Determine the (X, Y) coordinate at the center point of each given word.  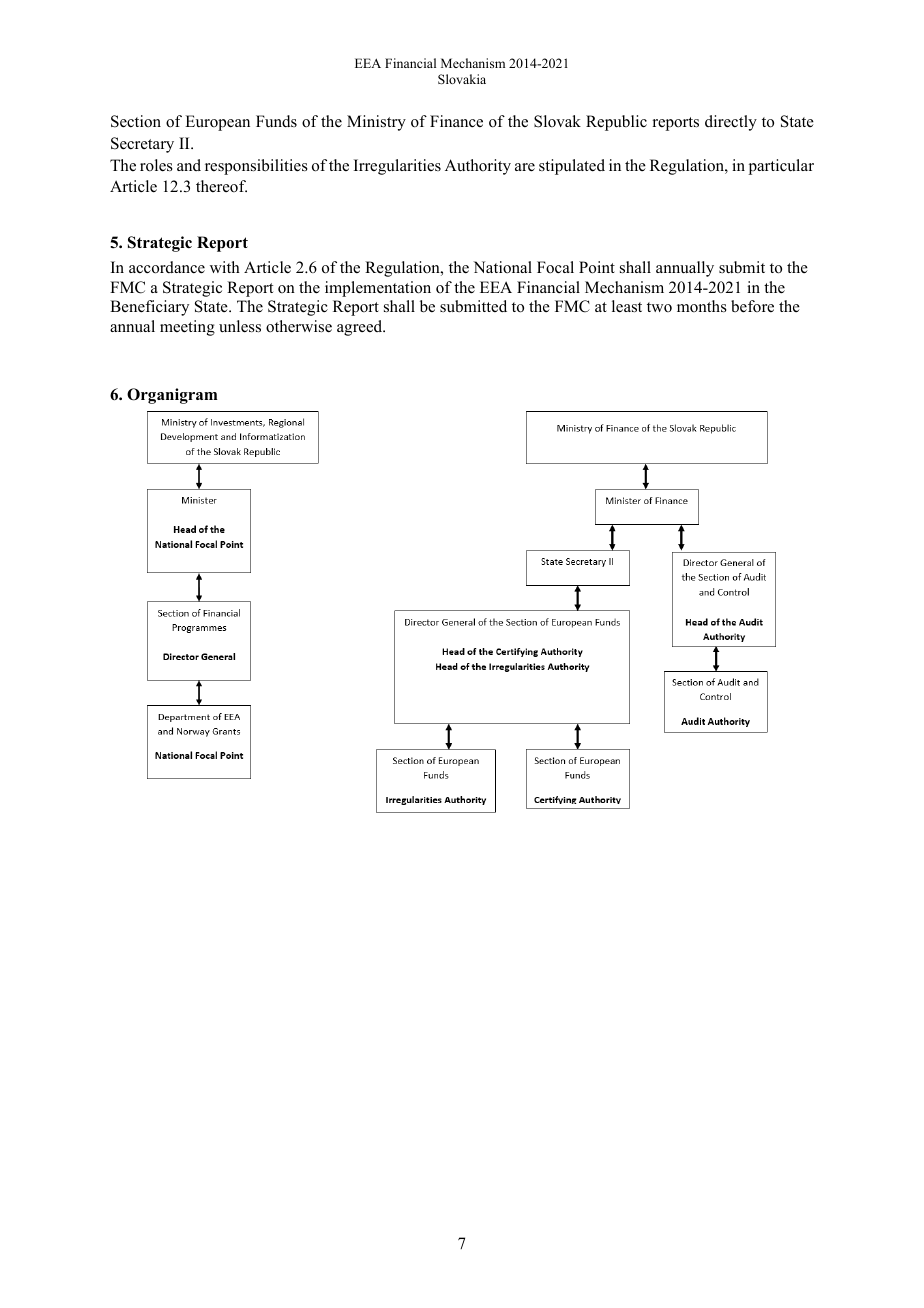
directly (731, 123)
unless (240, 326)
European (217, 123)
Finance (456, 121)
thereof (221, 186)
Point (597, 267)
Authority (478, 167)
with (225, 267)
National (502, 267)
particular (781, 167)
